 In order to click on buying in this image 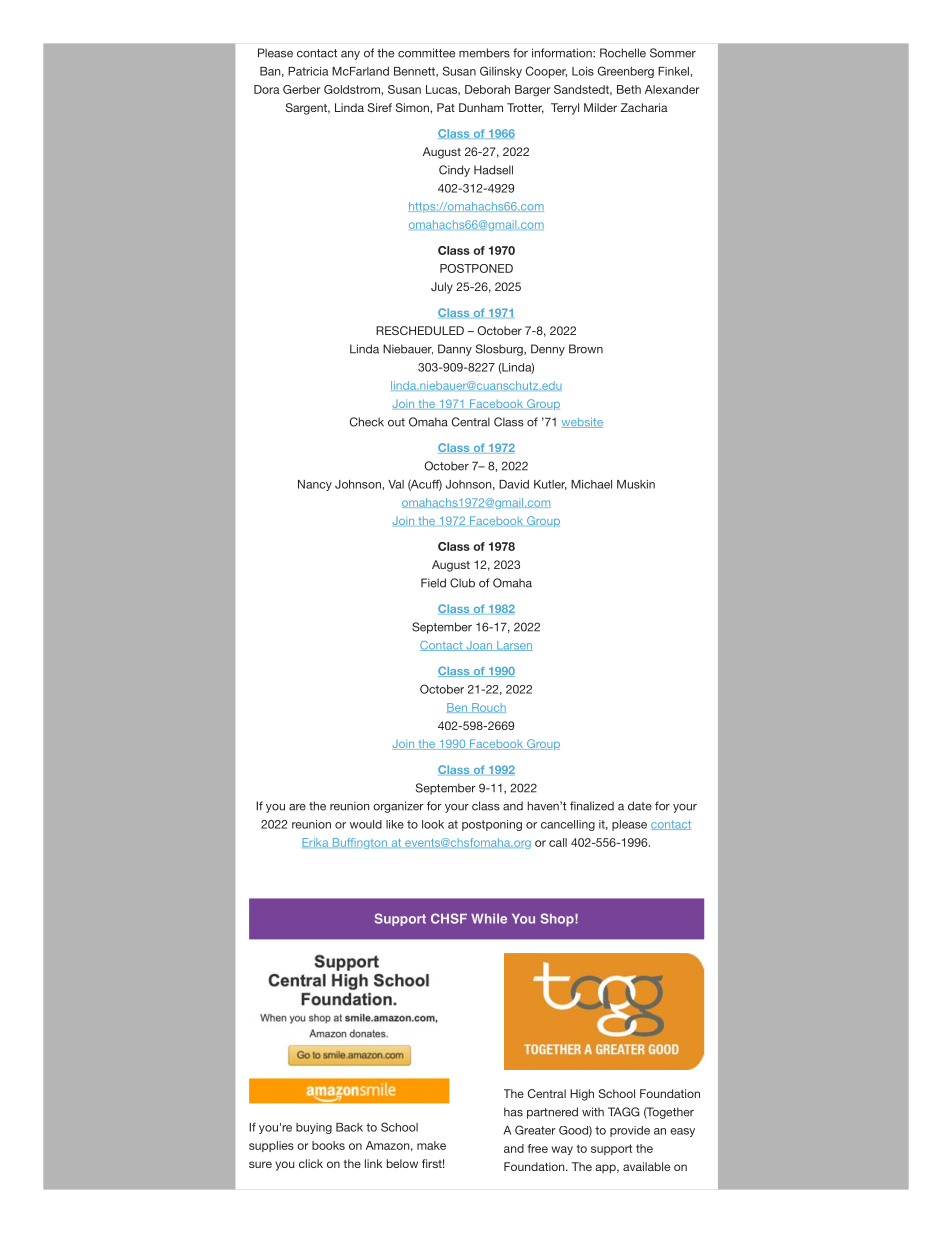, I will do `click(314, 1128)`.
